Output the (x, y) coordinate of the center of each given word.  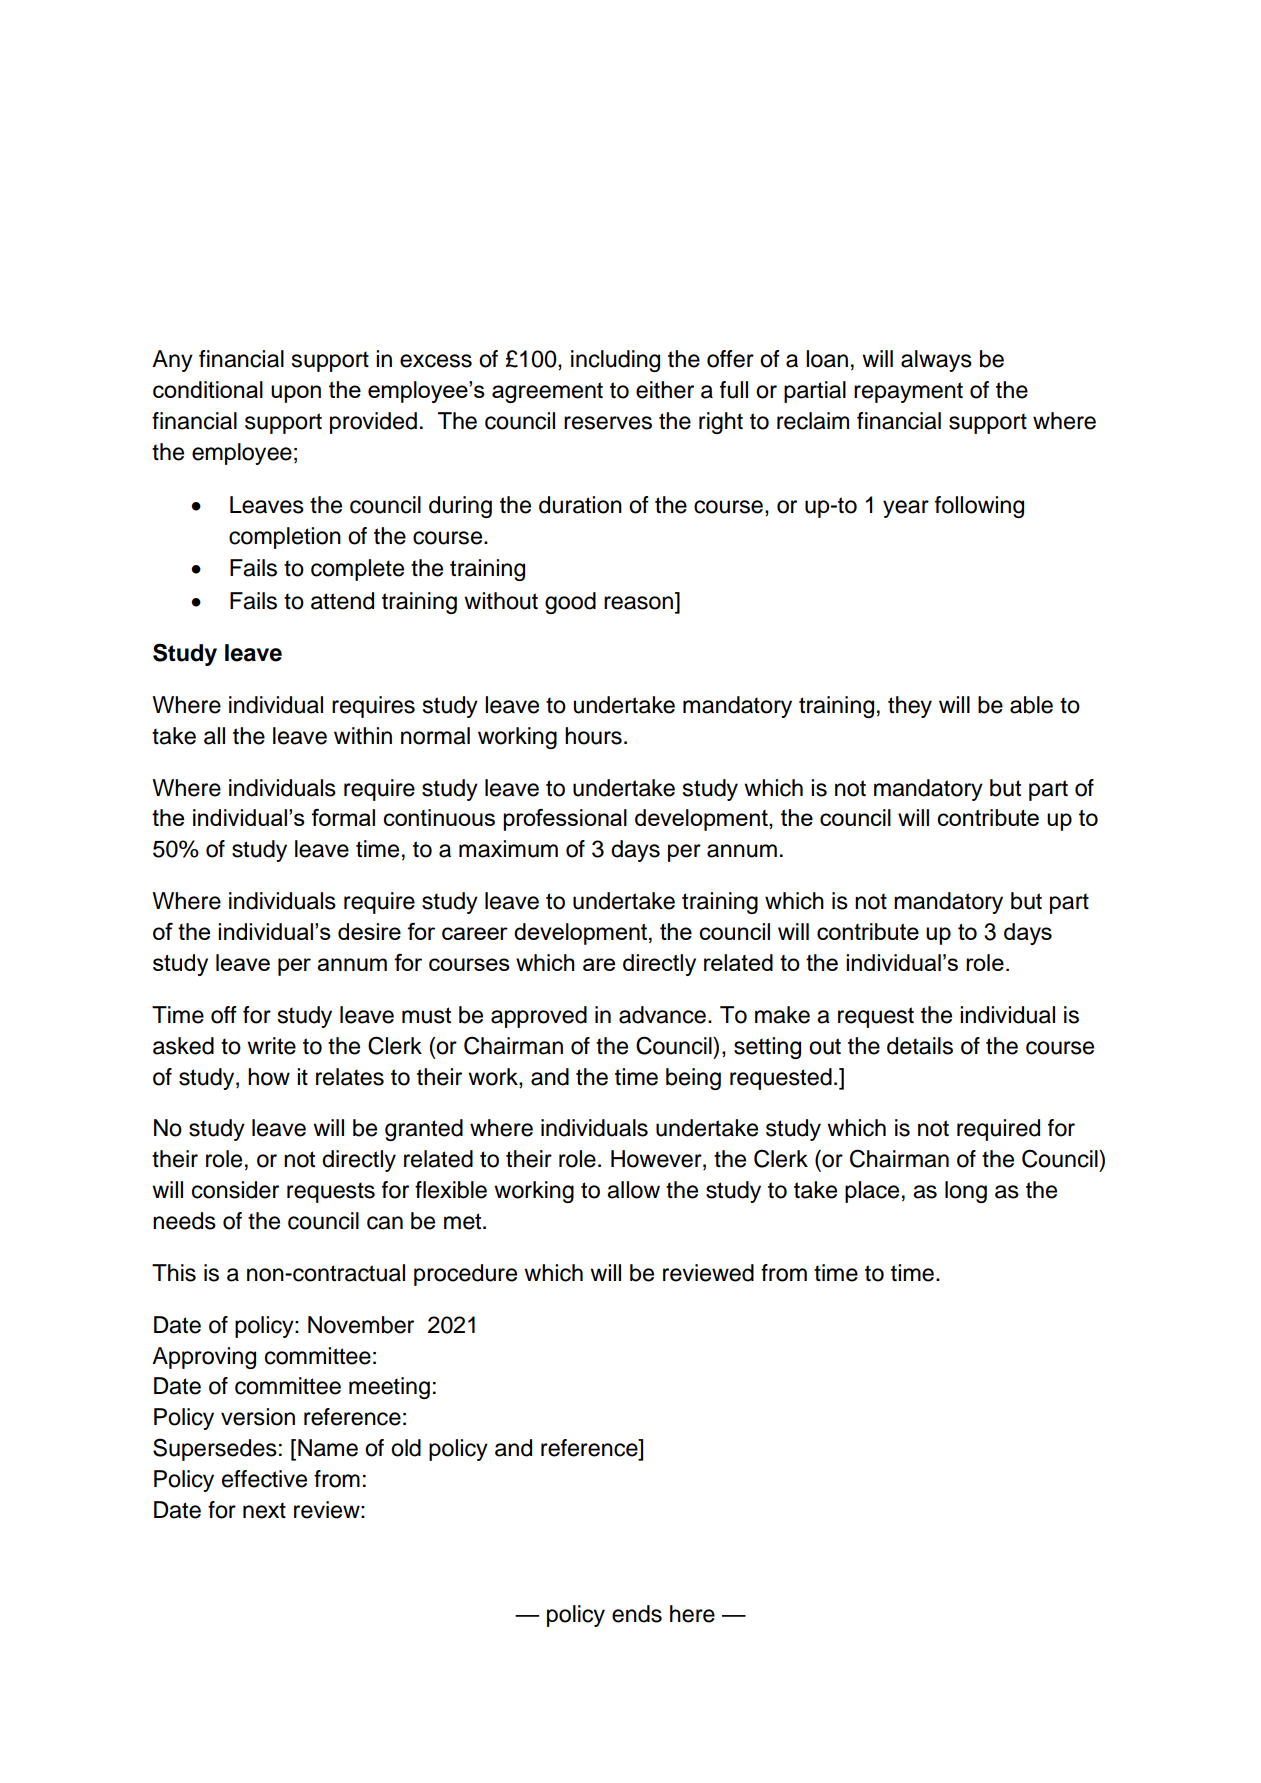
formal (343, 817)
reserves (608, 423)
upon (296, 394)
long (966, 1192)
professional (565, 820)
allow (633, 1190)
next (264, 1510)
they (910, 707)
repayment (908, 392)
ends (637, 1614)
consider (235, 1190)
